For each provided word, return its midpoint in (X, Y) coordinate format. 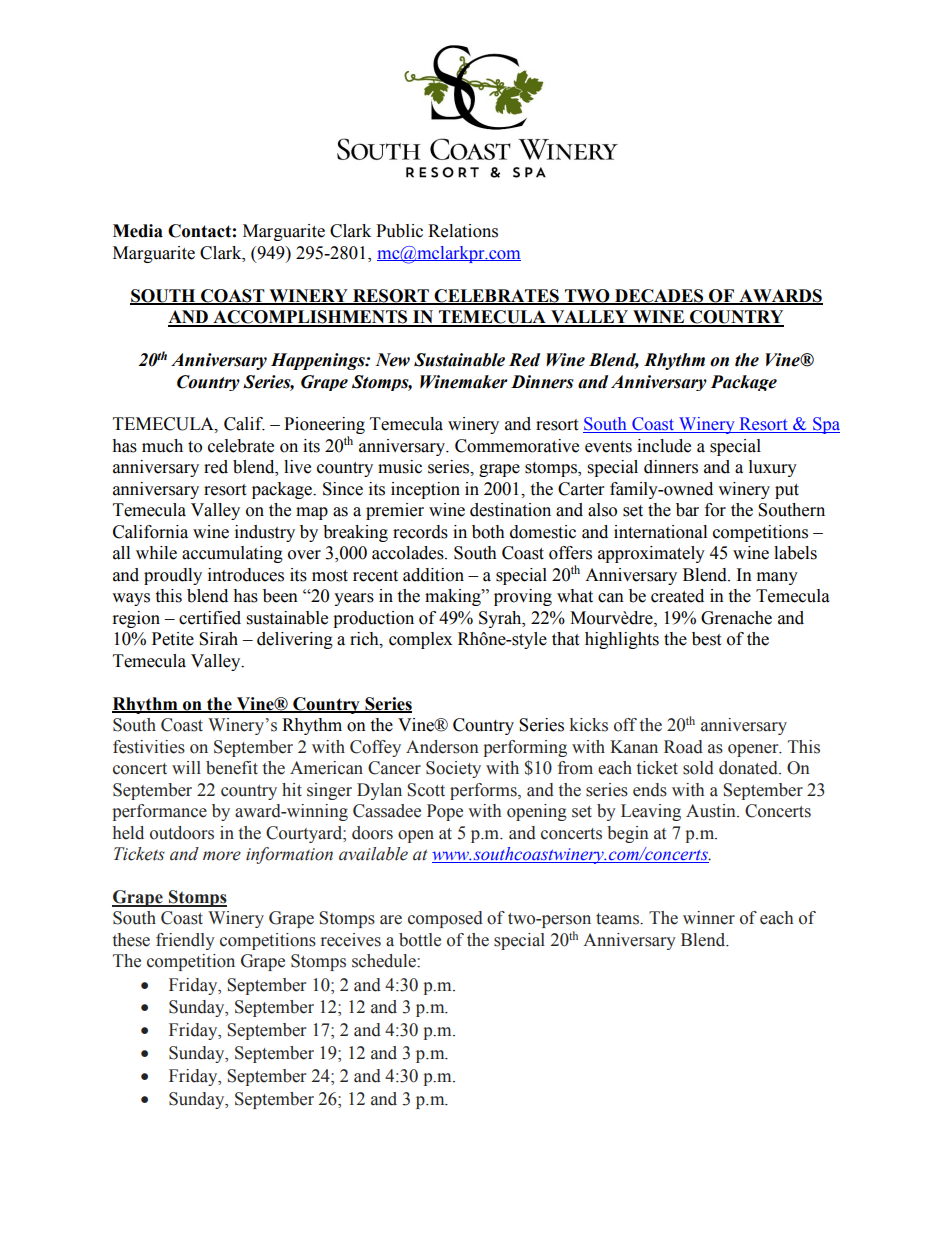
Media (138, 231)
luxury (773, 468)
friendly (185, 941)
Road (683, 747)
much (162, 446)
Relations (463, 231)
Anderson (442, 747)
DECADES (659, 296)
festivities (149, 747)
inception (425, 490)
